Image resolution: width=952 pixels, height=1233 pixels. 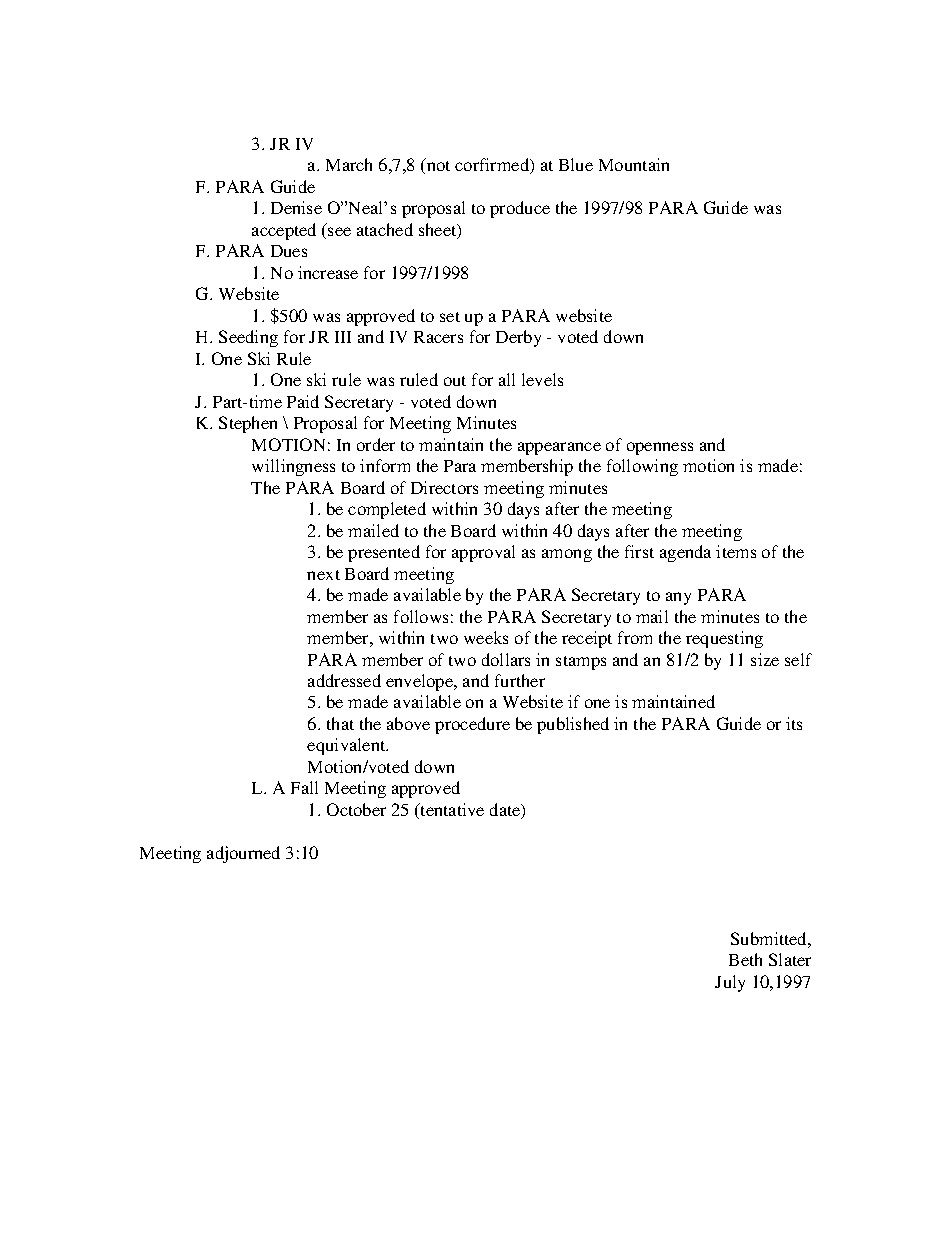 I want to click on willingness, so click(x=293, y=467).
